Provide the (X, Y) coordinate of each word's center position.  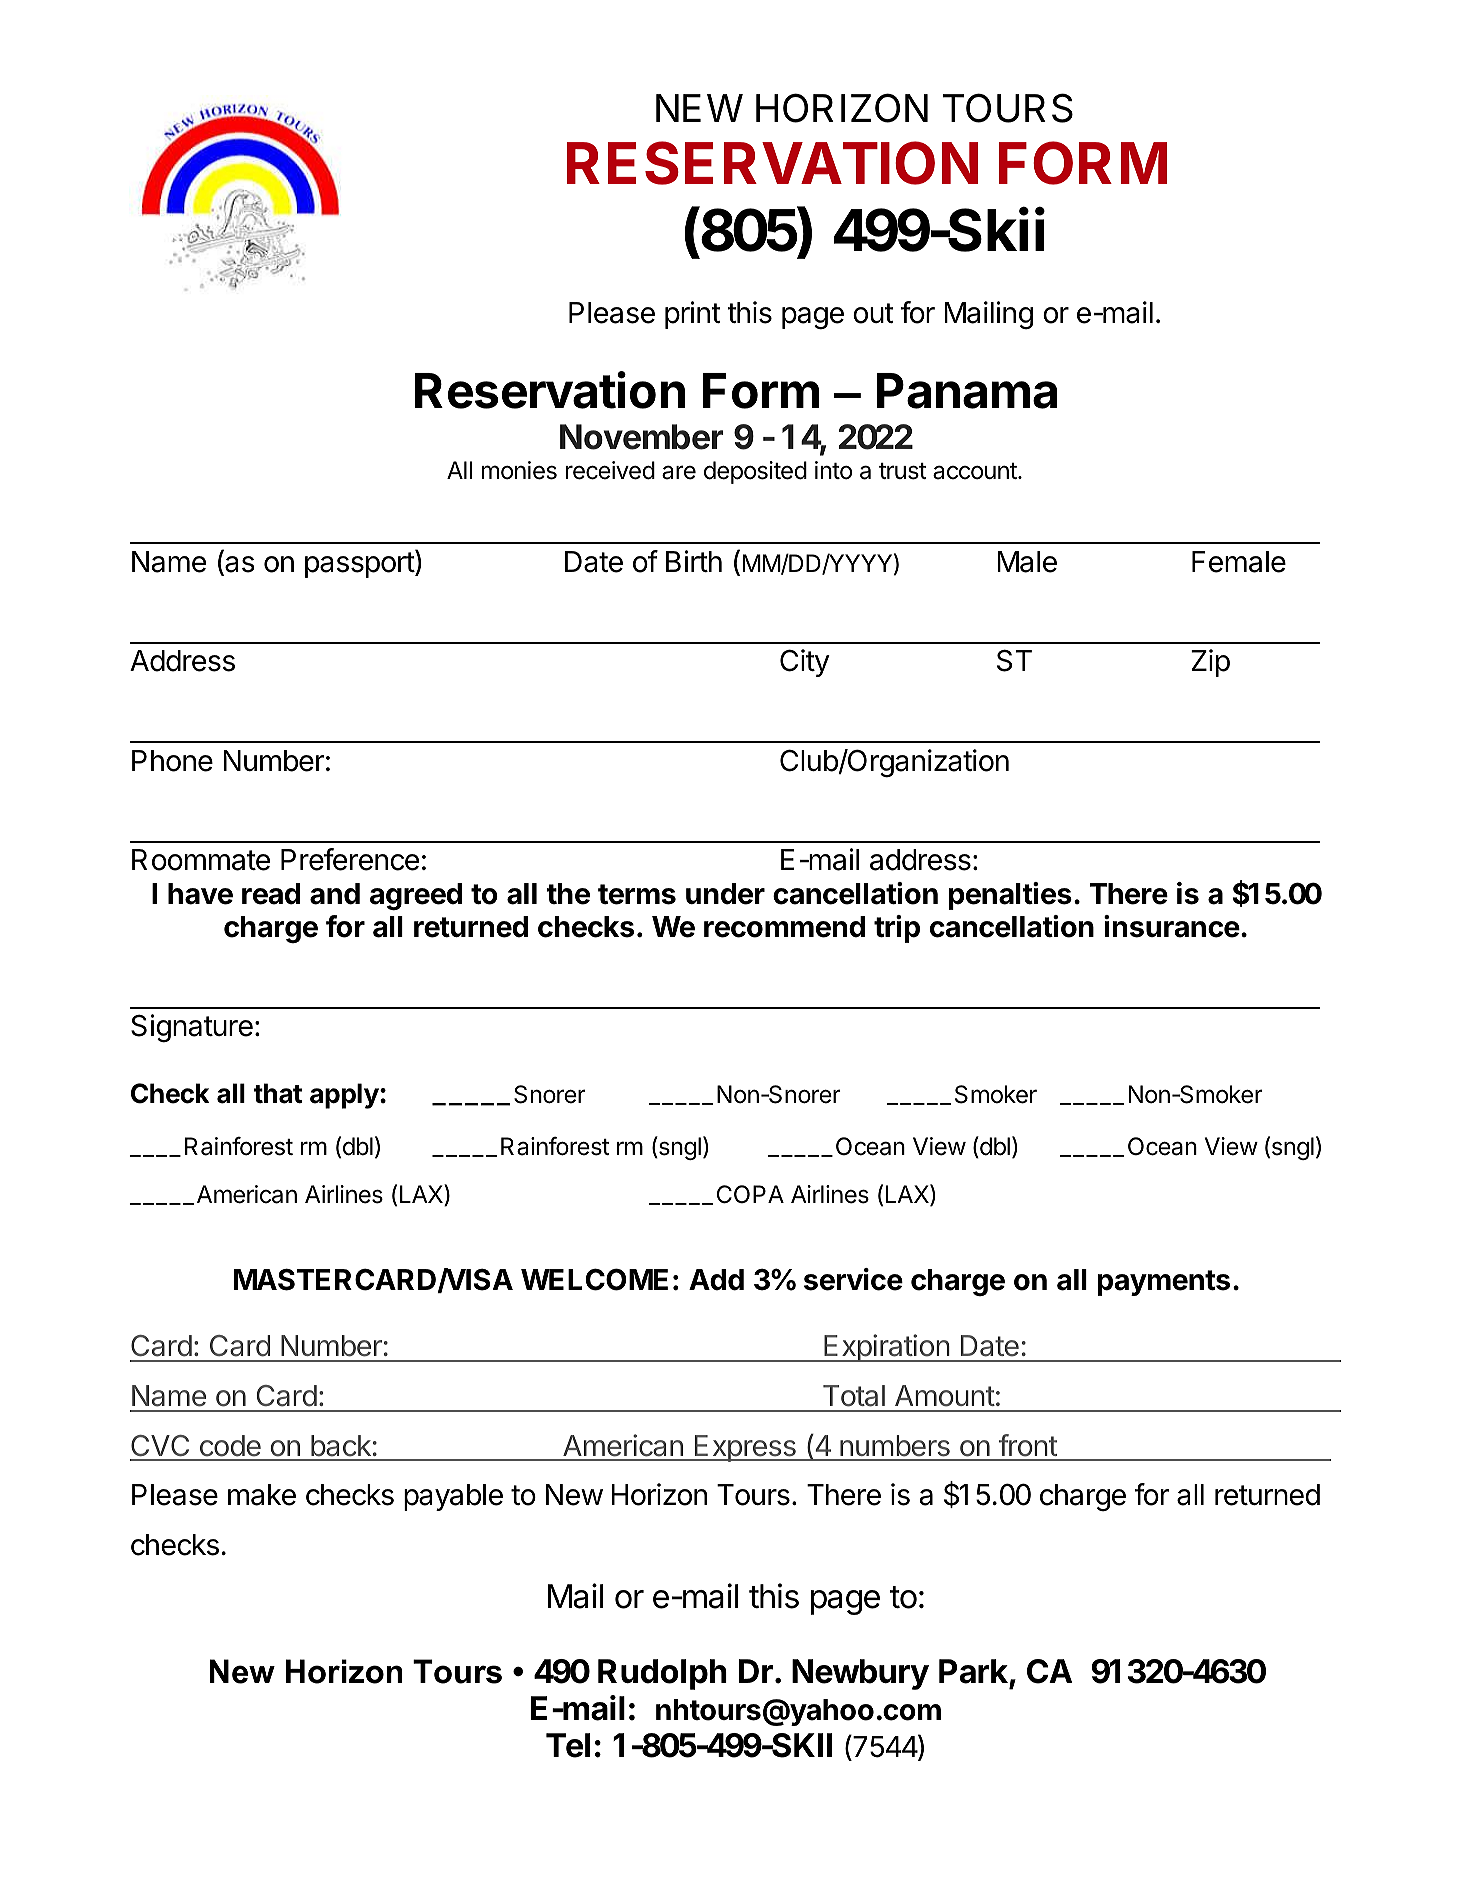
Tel (568, 1745)
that (277, 1093)
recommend (784, 927)
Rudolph (662, 1674)
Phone (172, 761)
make (262, 1495)
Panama (967, 391)
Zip (1210, 663)
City (805, 663)
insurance (1172, 926)
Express (745, 1448)
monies (519, 470)
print (693, 315)
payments (1163, 1283)
